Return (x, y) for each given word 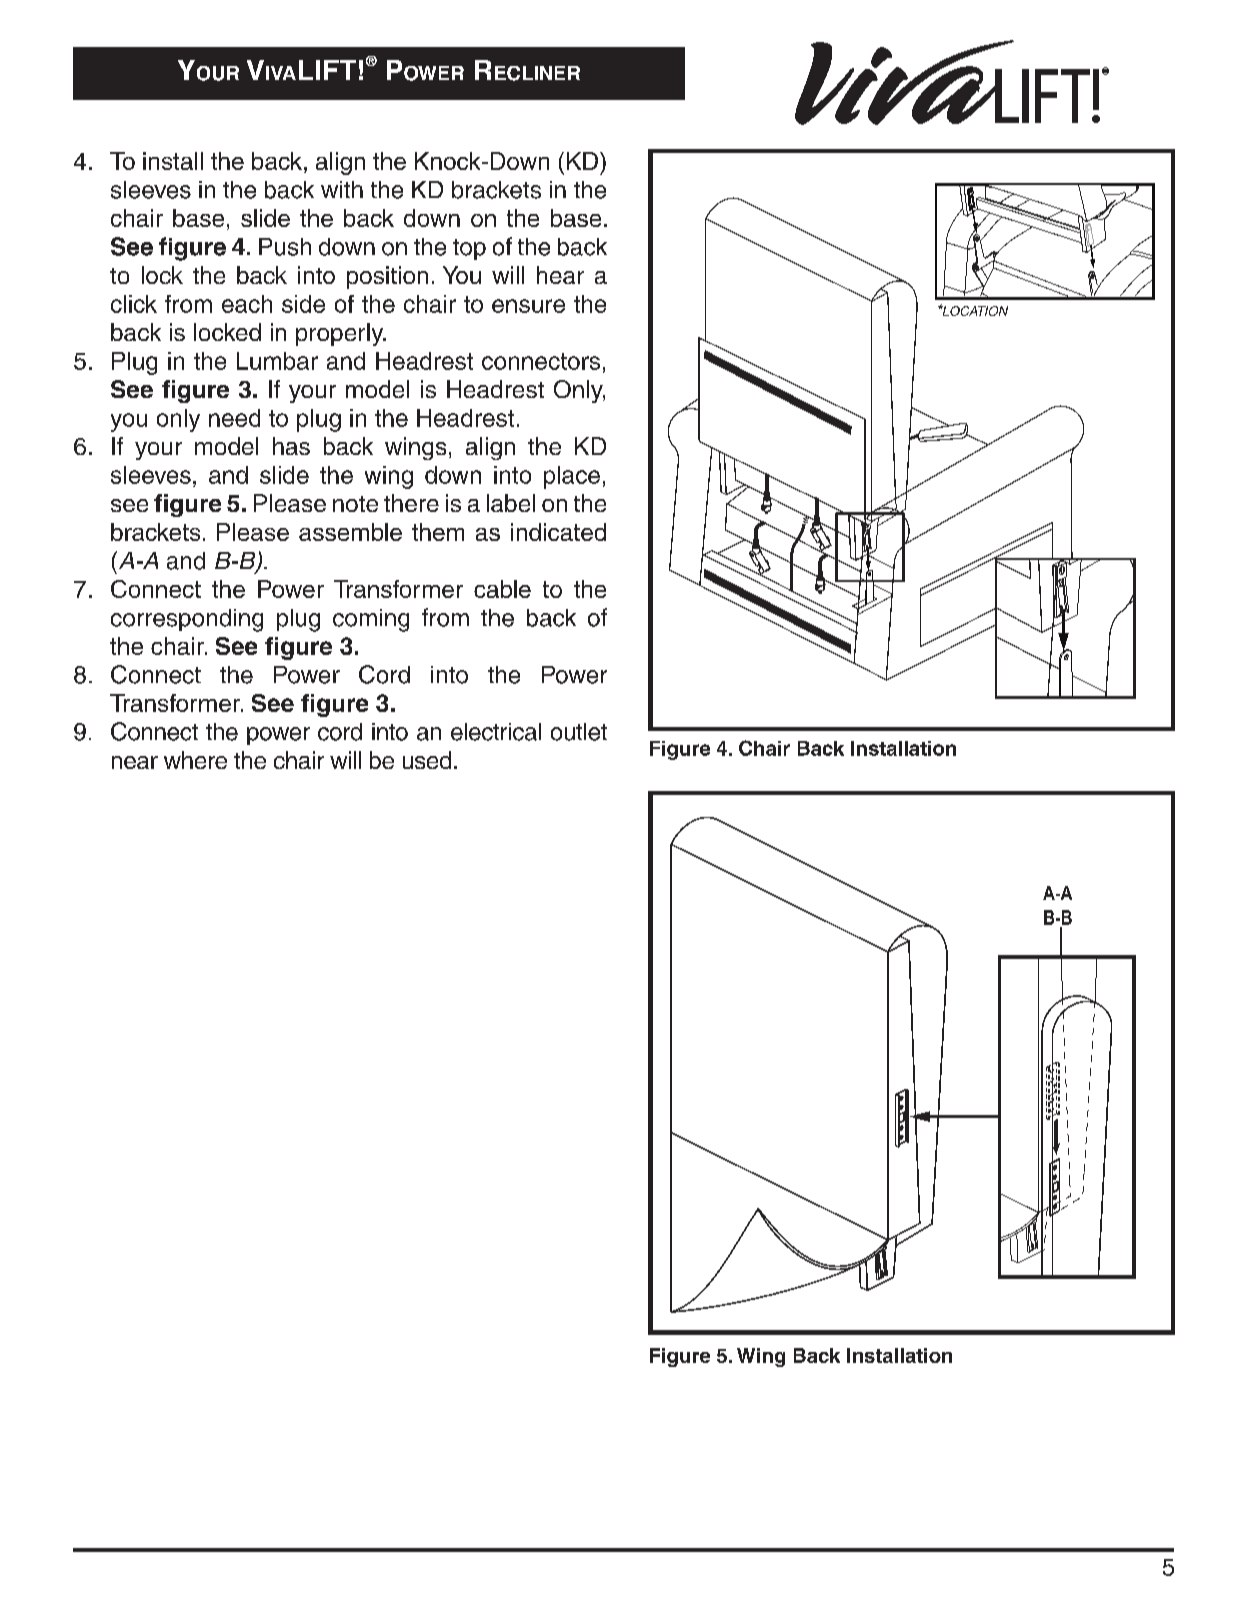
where (195, 760)
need (234, 418)
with (342, 189)
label (511, 503)
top (469, 249)
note (355, 504)
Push (285, 247)
